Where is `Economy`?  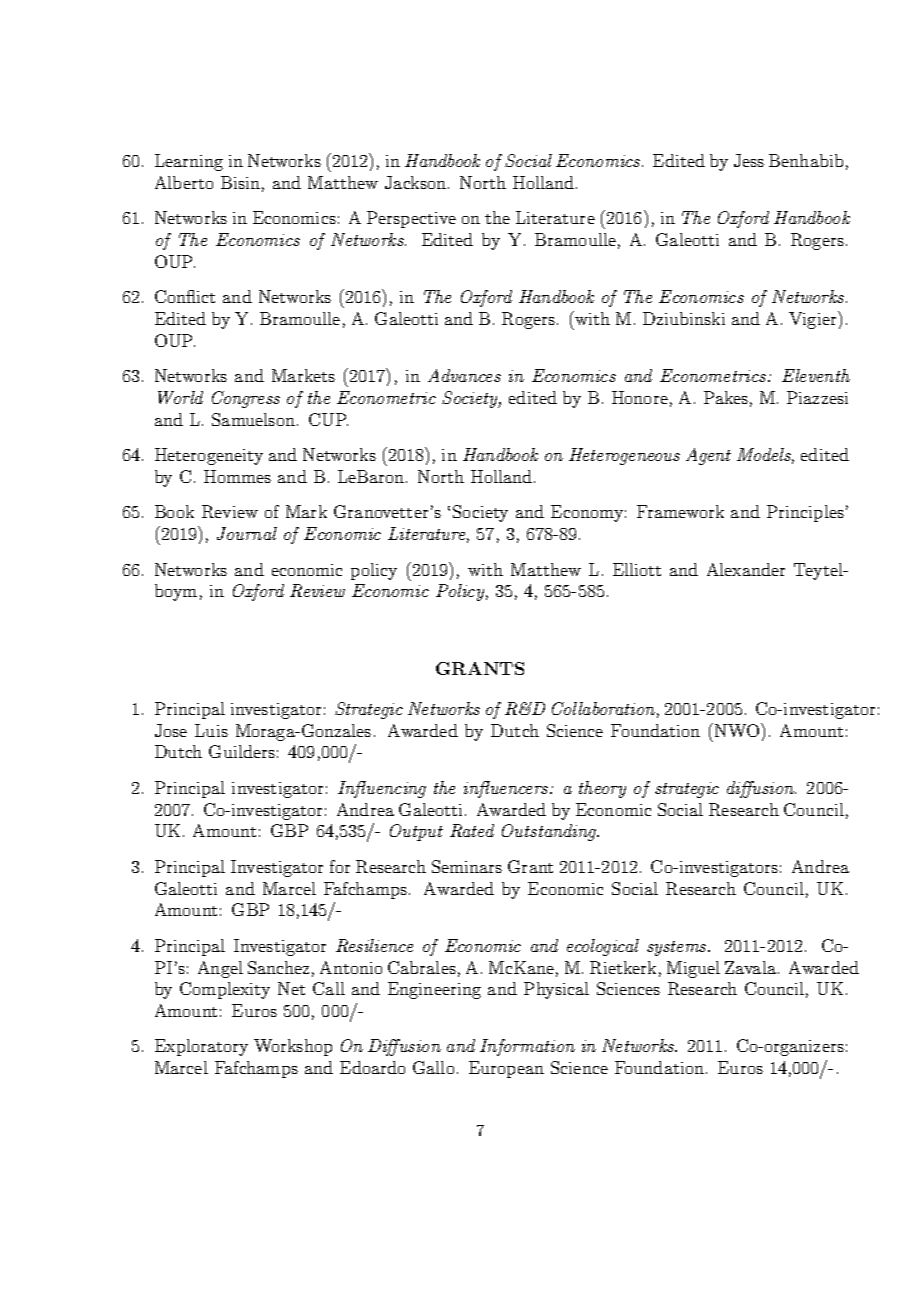 Economy is located at coordinates (587, 513).
